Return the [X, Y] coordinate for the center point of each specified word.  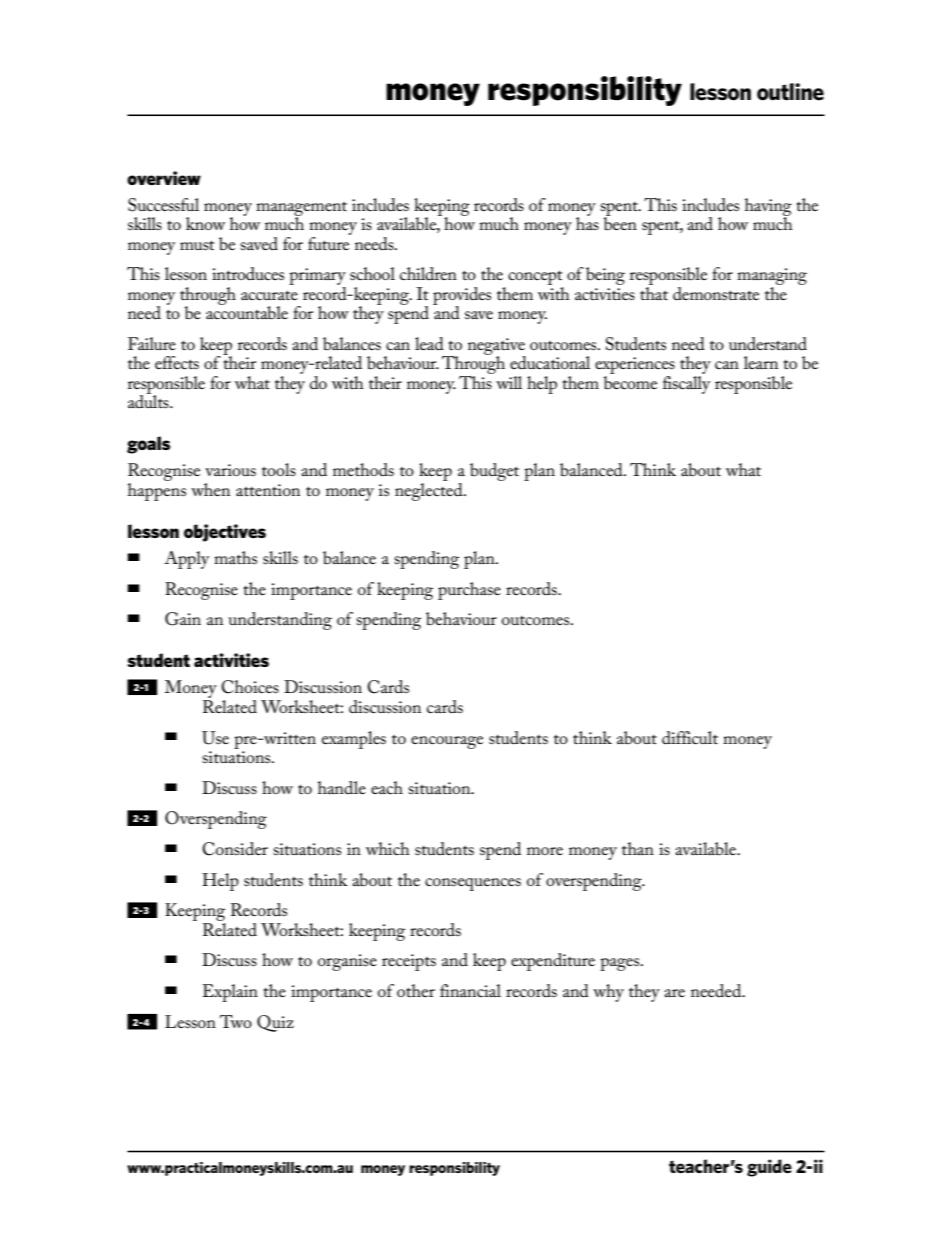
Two [236, 1021]
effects [177, 363]
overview [164, 178]
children [428, 274]
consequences [473, 884]
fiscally [686, 385]
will [509, 382]
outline [790, 92]
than [638, 848]
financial [470, 990]
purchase [469, 591]
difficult [690, 738]
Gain [183, 619]
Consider [235, 849]
